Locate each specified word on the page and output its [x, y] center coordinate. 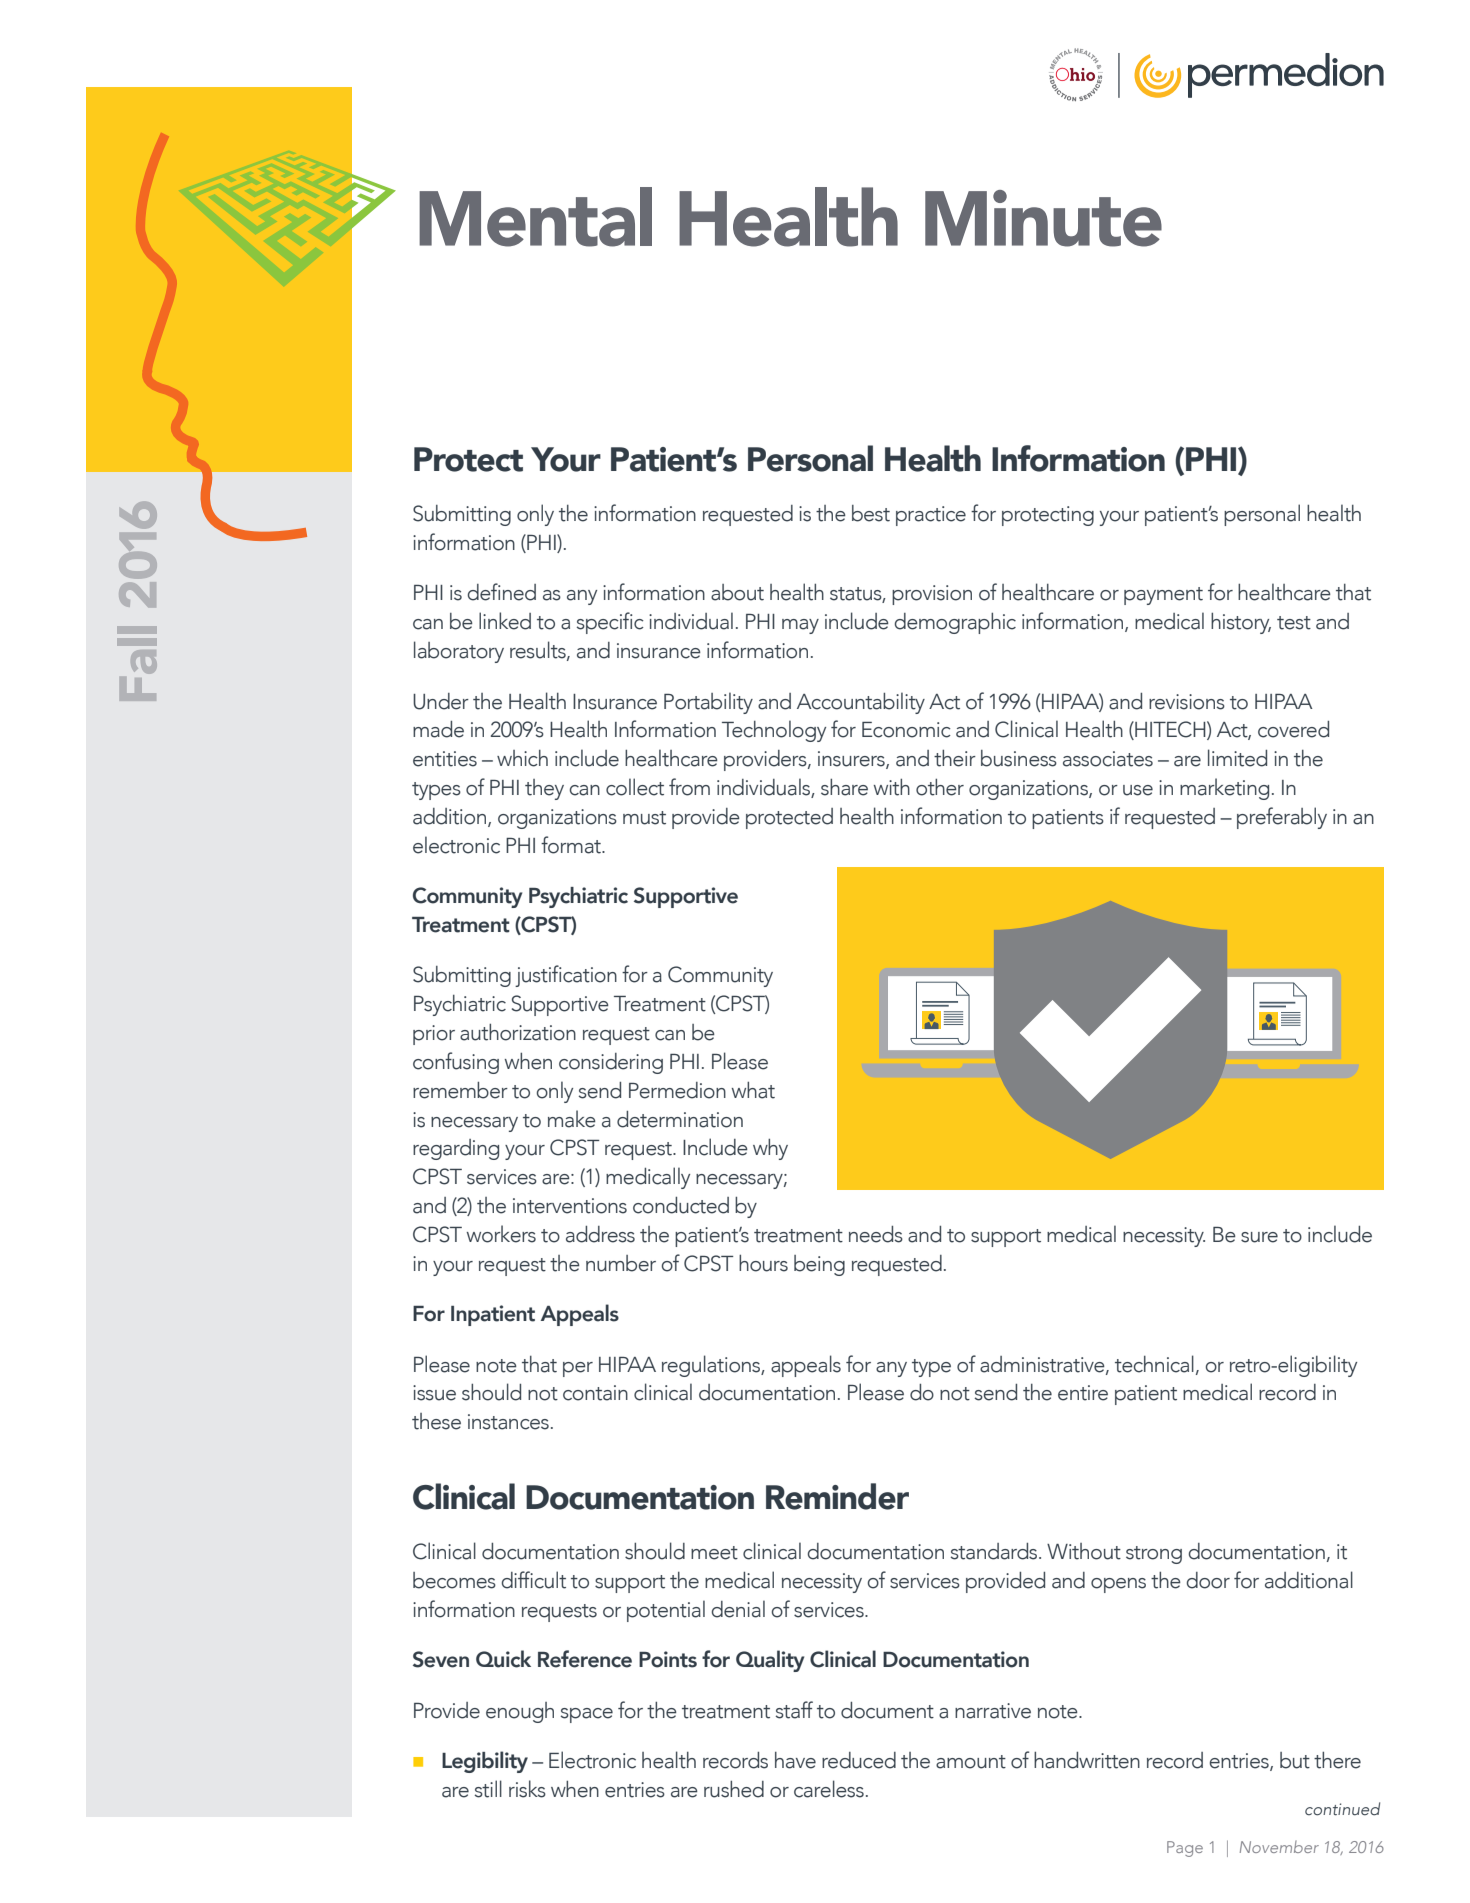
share [844, 787]
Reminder [837, 1496]
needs [876, 1234]
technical [1154, 1364]
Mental [535, 217]
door [1208, 1580]
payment [1163, 596]
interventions [570, 1206]
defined [502, 592]
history [1241, 623]
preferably [1282, 818]
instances [508, 1422]
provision [932, 595]
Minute [1043, 218]
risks [527, 1789]
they [544, 789]
